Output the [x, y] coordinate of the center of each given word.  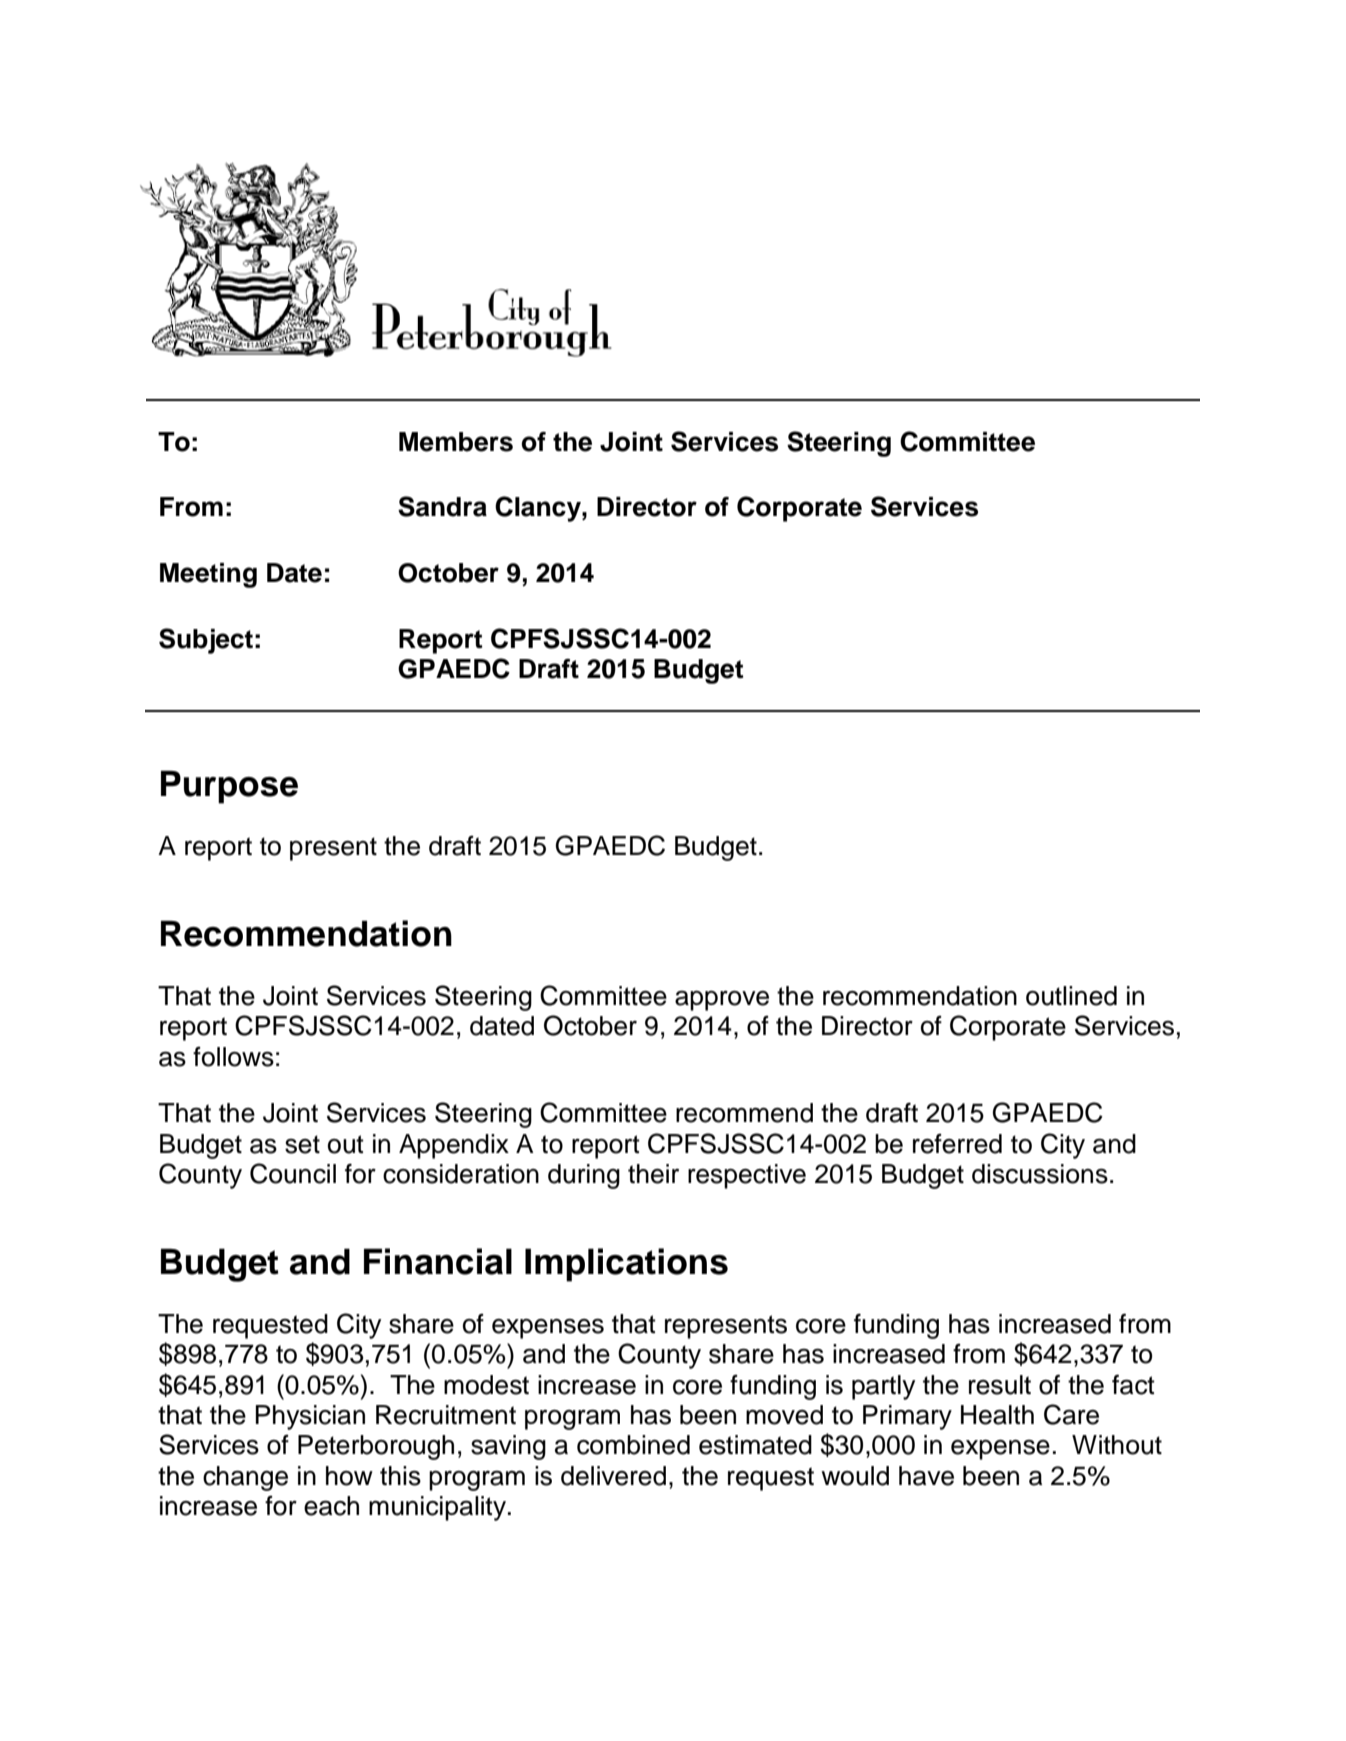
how [349, 1476]
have [926, 1476]
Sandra [442, 506]
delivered [613, 1476]
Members [456, 442]
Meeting [208, 575]
